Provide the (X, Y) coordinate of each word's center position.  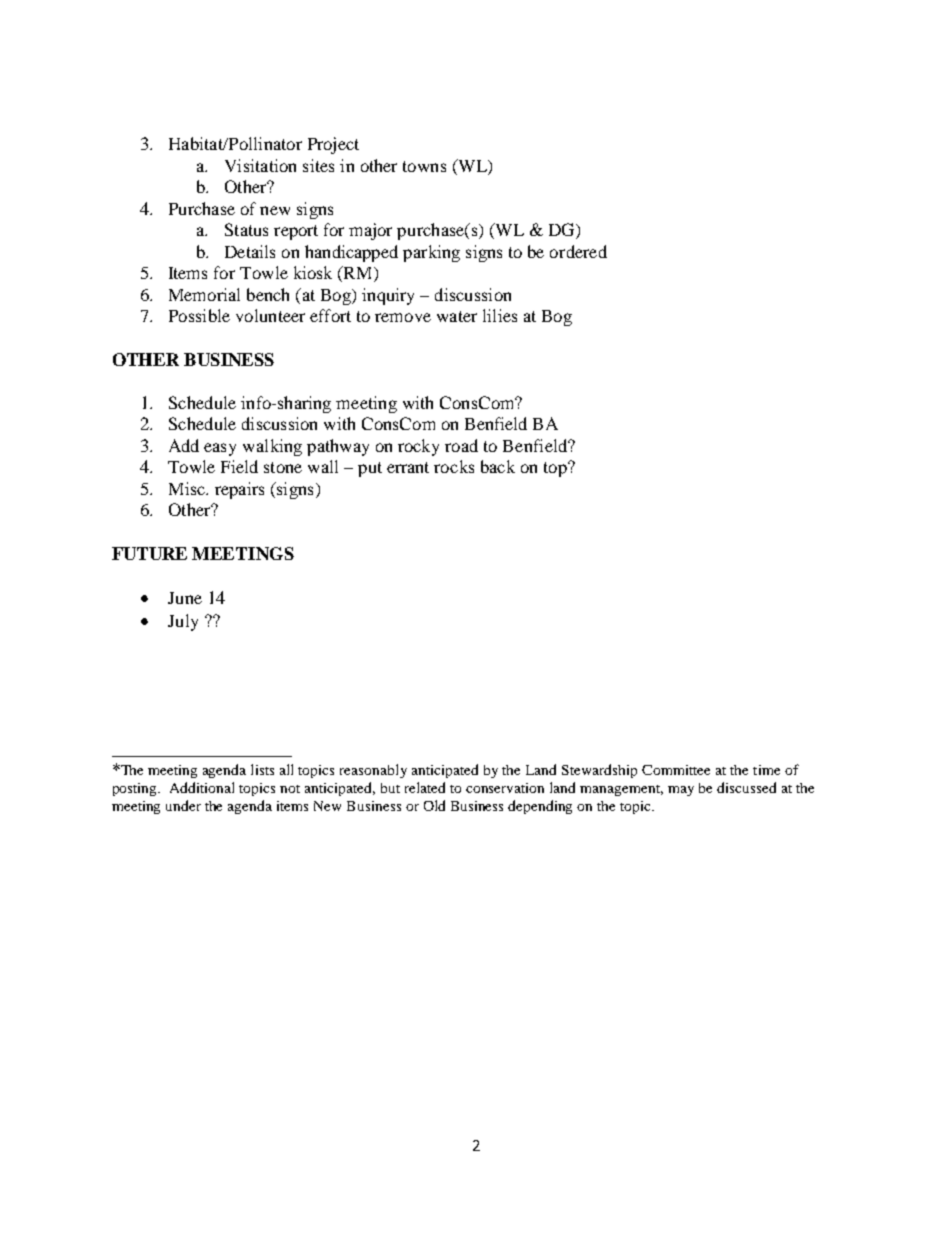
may (681, 791)
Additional (202, 787)
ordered (578, 251)
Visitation (260, 165)
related (425, 787)
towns (424, 166)
